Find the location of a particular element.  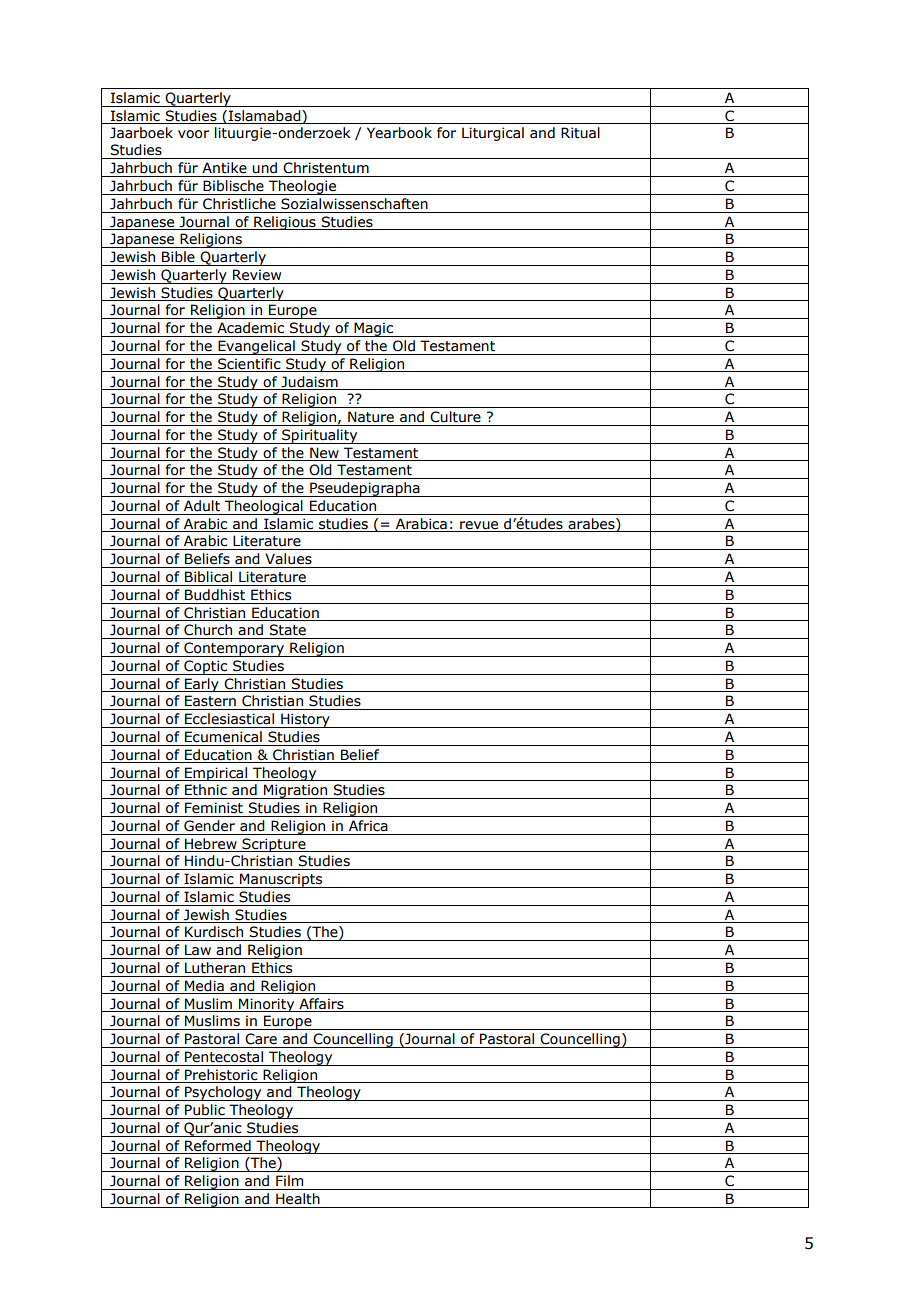

Law is located at coordinates (198, 950).
